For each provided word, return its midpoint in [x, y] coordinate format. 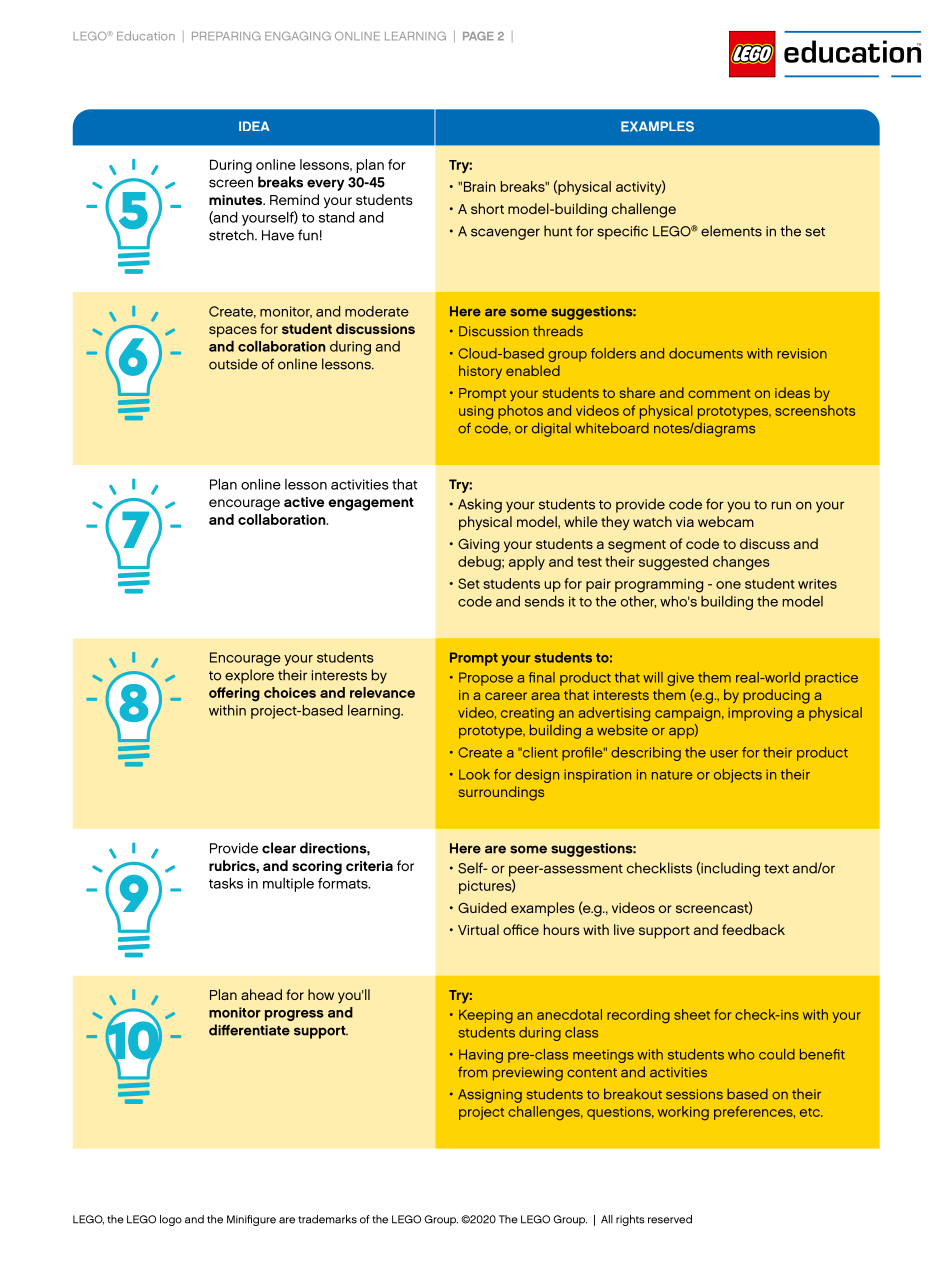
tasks [226, 883]
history [480, 372]
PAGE [478, 36]
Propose [486, 679]
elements [731, 231]
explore [249, 676]
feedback [753, 929]
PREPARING [226, 36]
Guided [482, 907]
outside [233, 364]
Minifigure [251, 1220]
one [728, 585]
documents [706, 353]
